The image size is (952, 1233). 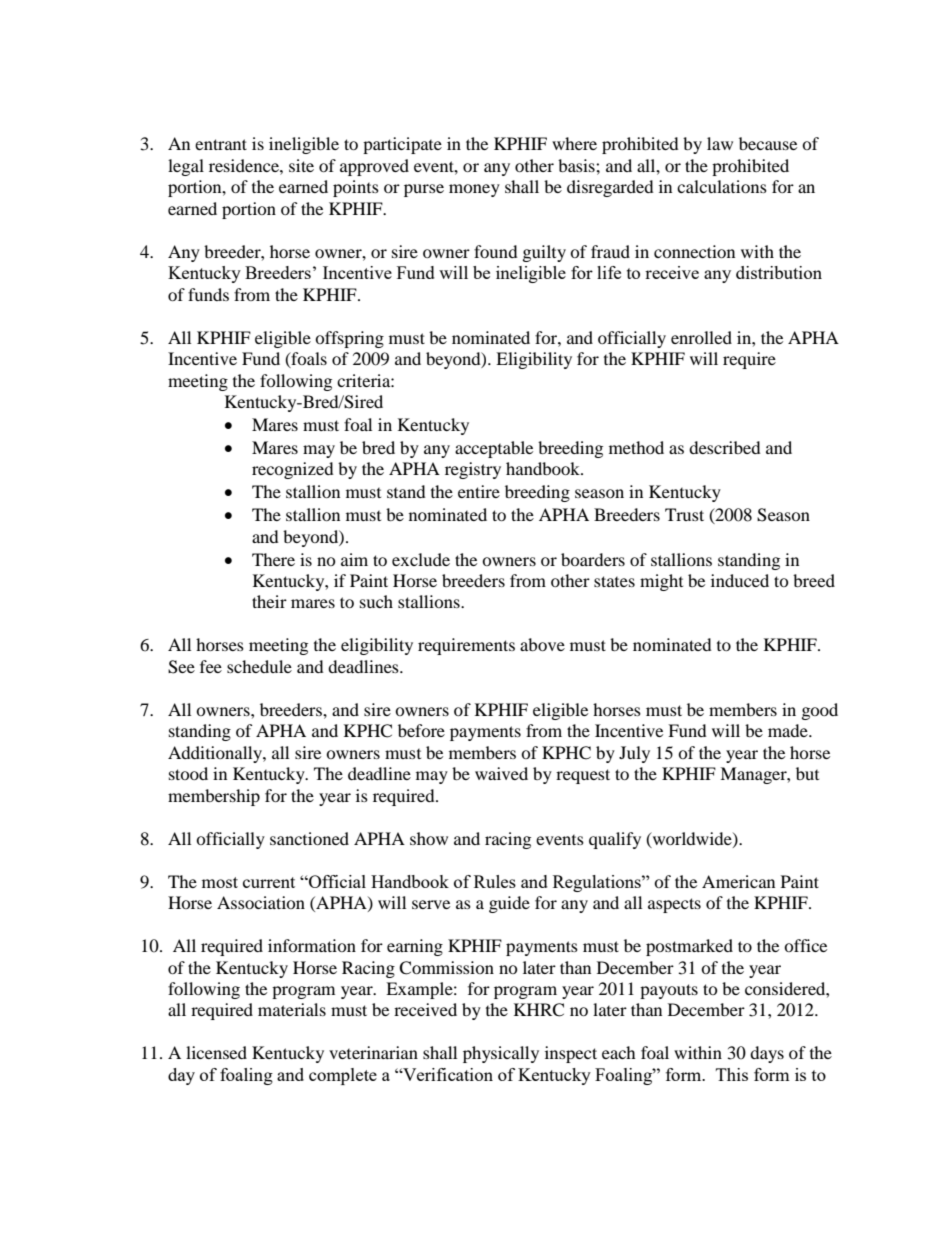 What do you see at coordinates (501, 773) in the document?
I see `waived` at bounding box center [501, 773].
